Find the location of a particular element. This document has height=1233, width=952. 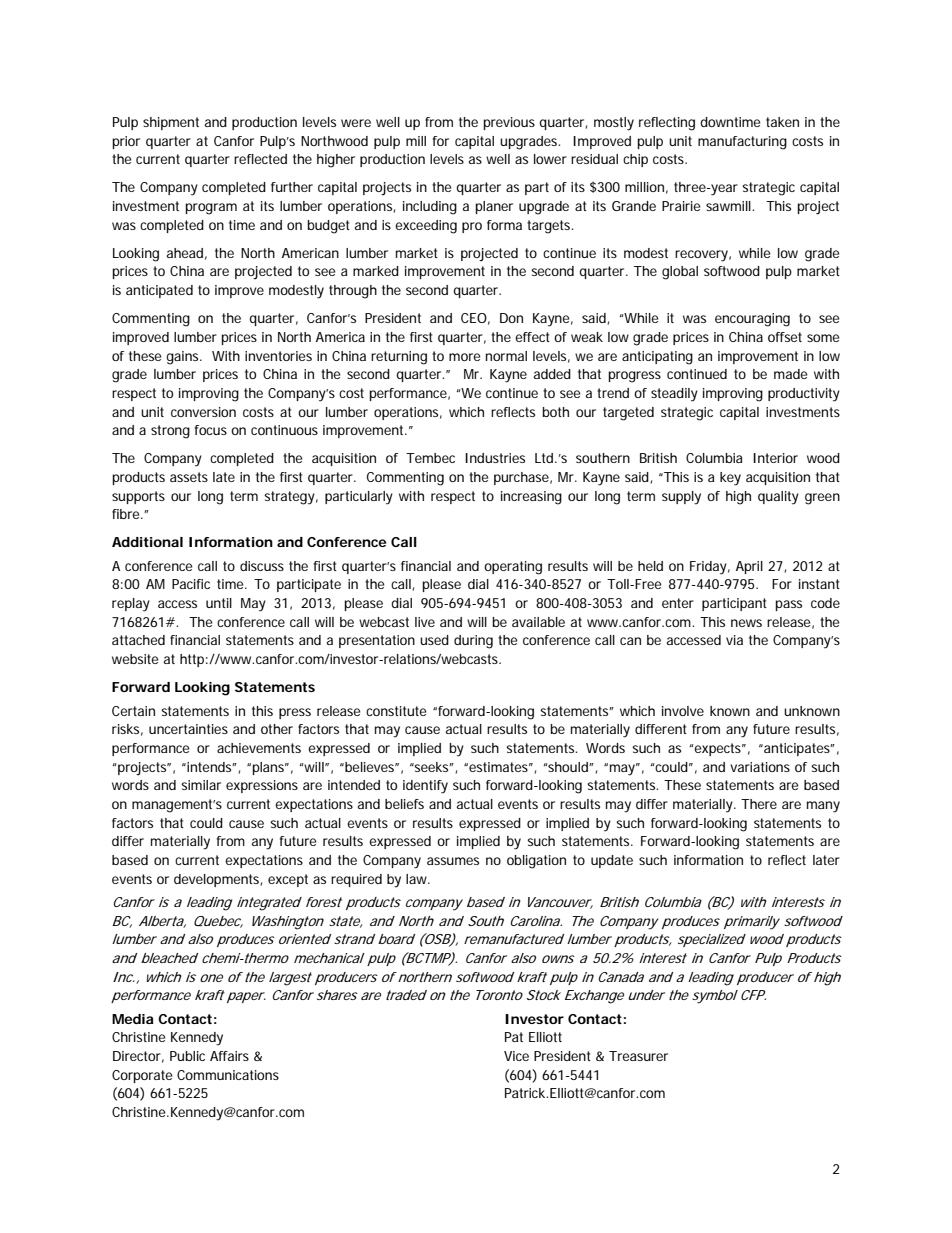

operating is located at coordinates (513, 568).
